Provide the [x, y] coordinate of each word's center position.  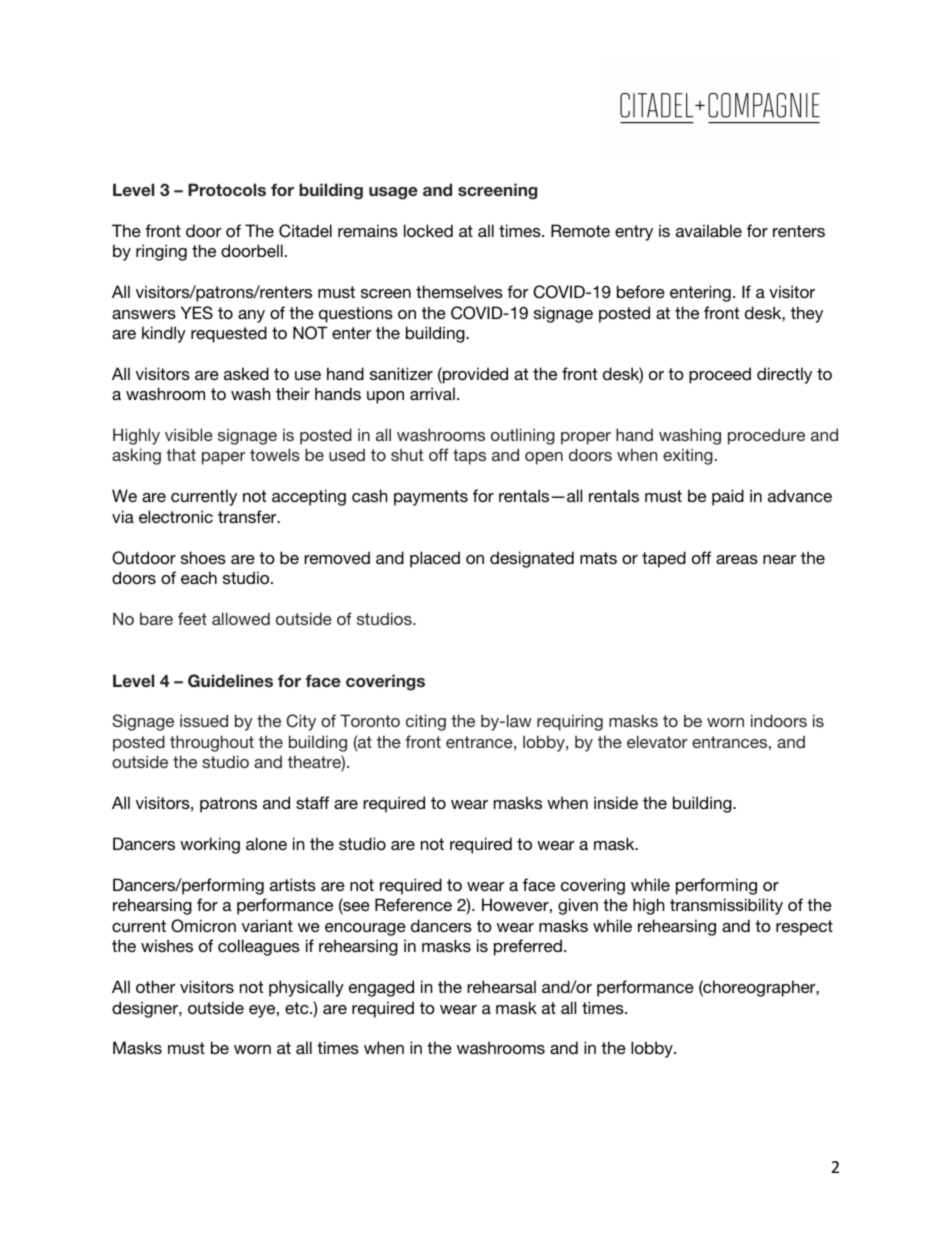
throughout [212, 743]
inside [616, 802]
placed [435, 559]
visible [189, 434]
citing [426, 722]
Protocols [227, 189]
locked [428, 230]
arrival [432, 393]
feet [192, 618]
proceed [720, 375]
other [156, 986]
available [709, 230]
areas [737, 559]
